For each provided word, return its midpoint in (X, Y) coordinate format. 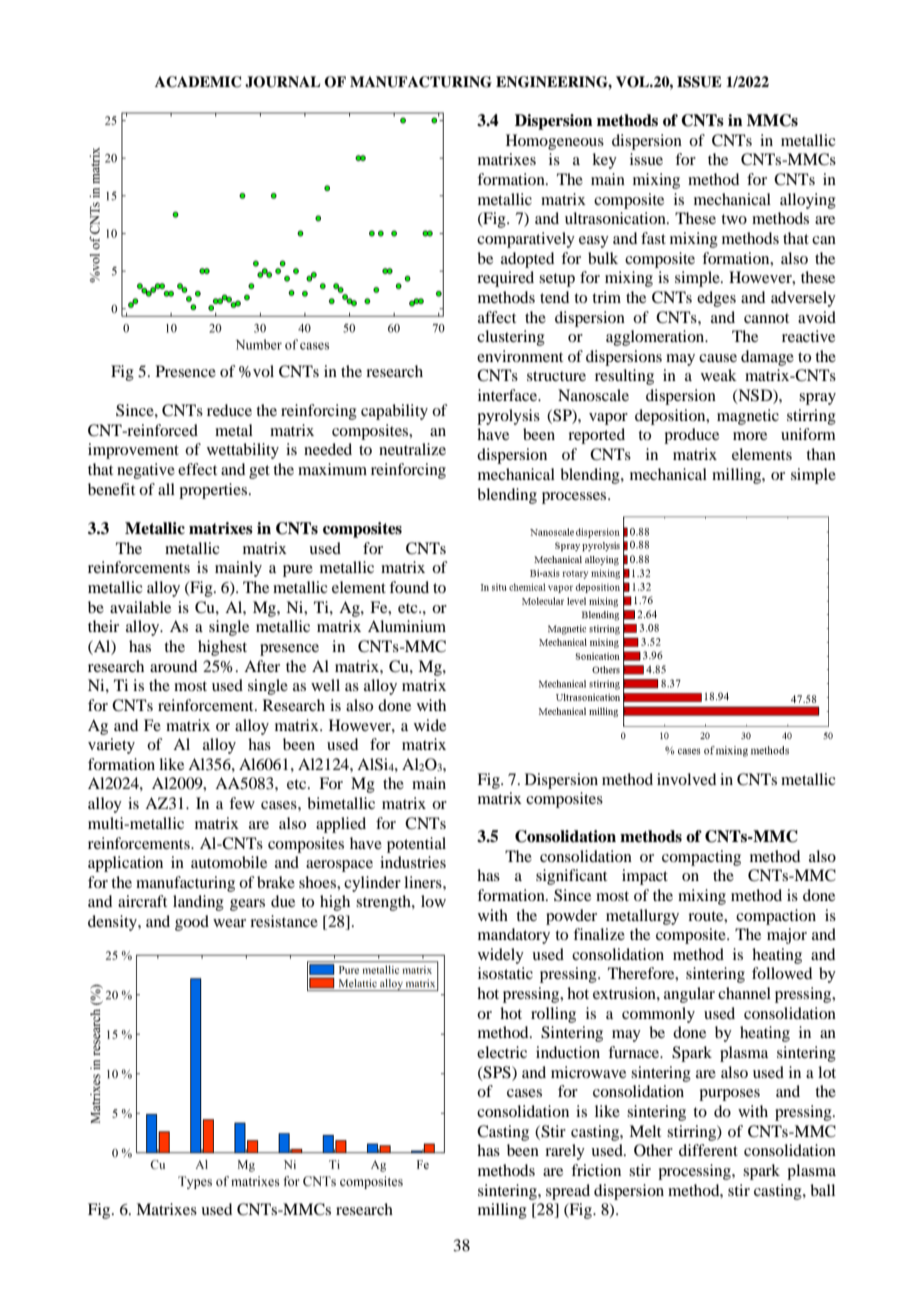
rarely (565, 1152)
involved (686, 779)
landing (198, 903)
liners (424, 882)
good (192, 923)
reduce (229, 410)
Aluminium (407, 626)
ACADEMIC (198, 82)
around (173, 666)
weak (719, 375)
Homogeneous (555, 142)
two (734, 219)
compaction (776, 917)
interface (508, 395)
